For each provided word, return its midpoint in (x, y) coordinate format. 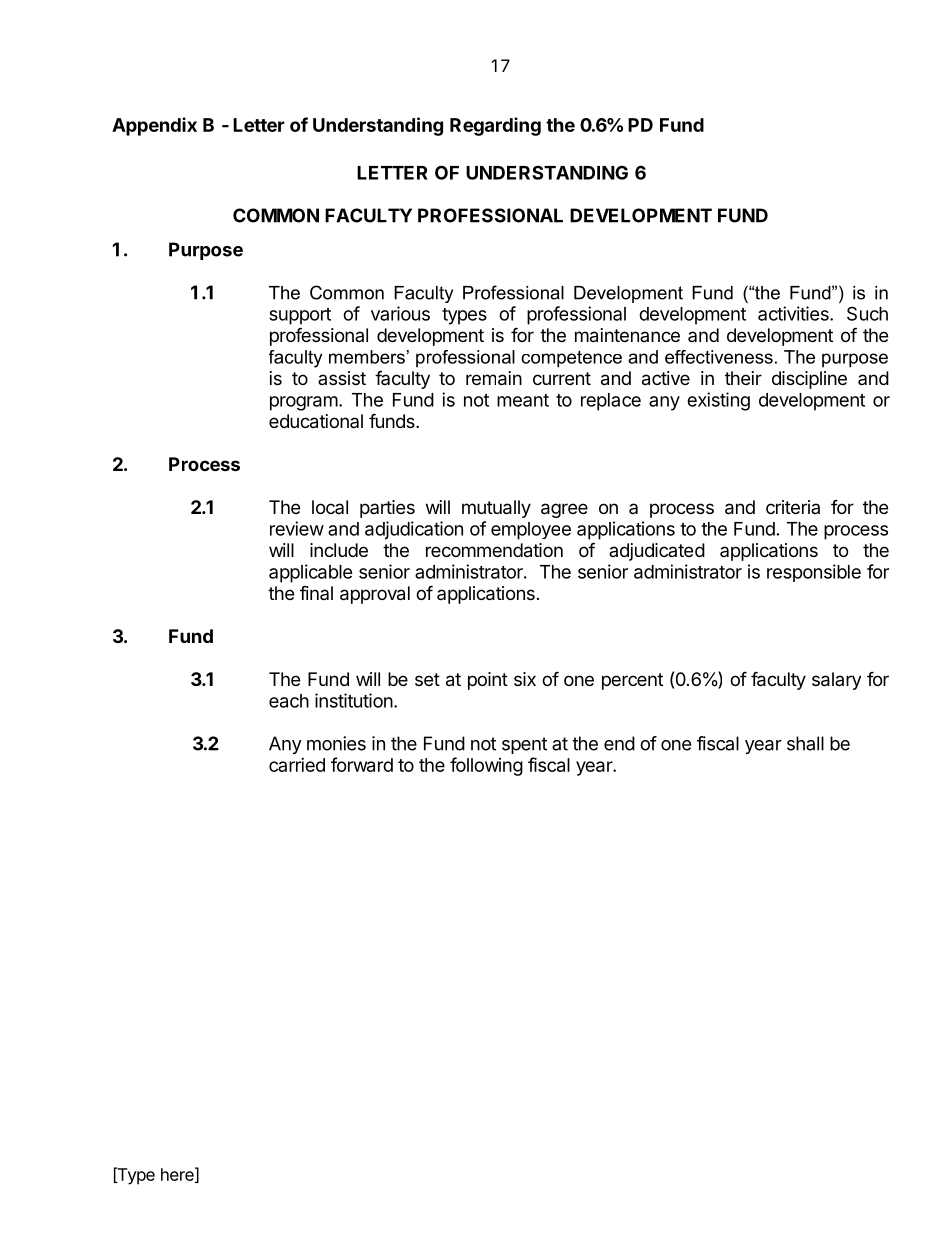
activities (794, 313)
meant (523, 400)
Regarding (495, 126)
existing (718, 401)
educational (316, 421)
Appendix (154, 126)
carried (297, 765)
